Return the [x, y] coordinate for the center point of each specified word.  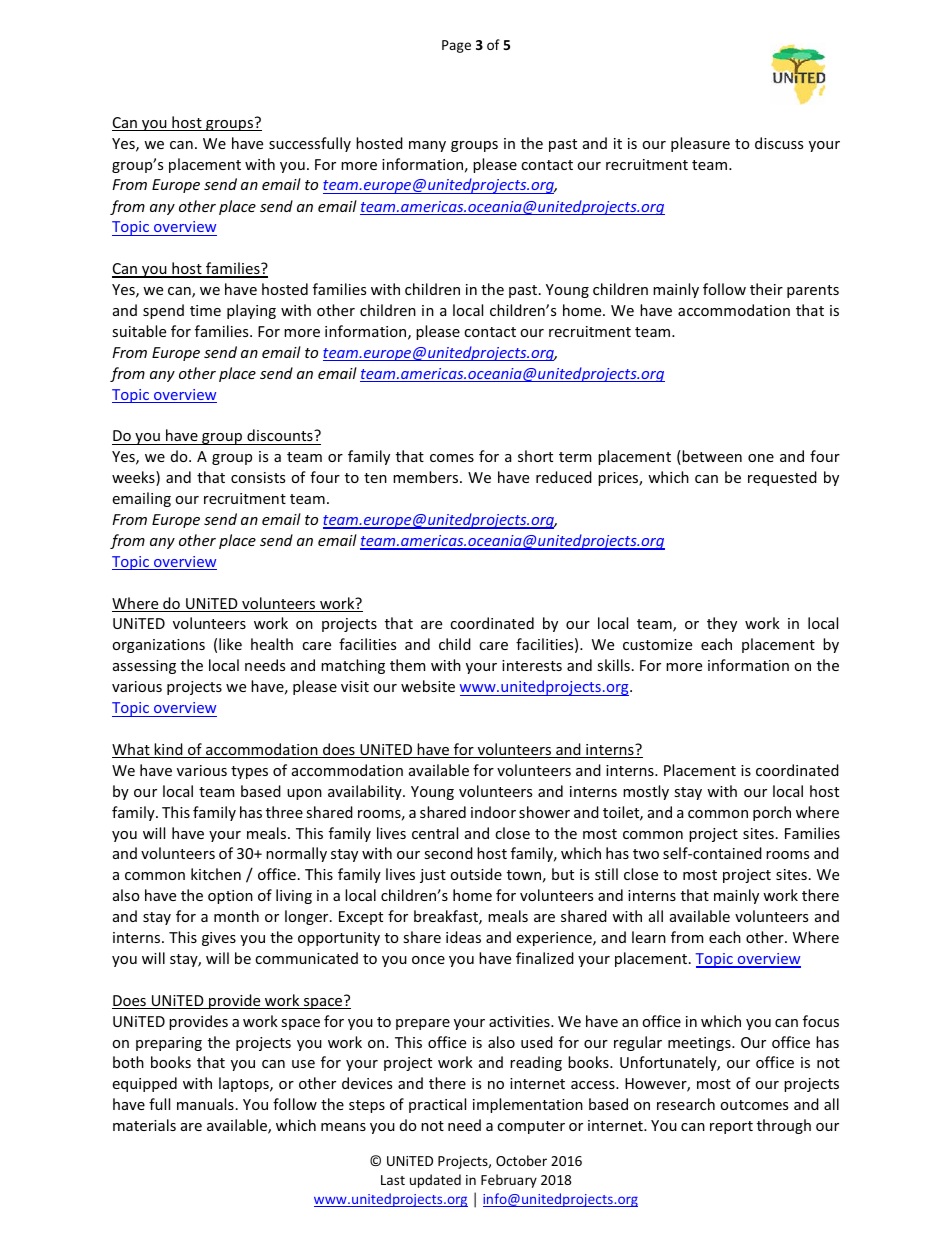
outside [476, 874]
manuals [205, 1104]
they [722, 624]
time [205, 310]
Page [456, 46]
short [535, 456]
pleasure [700, 144]
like [230, 644]
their [766, 289]
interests [532, 665]
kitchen [216, 874]
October [521, 1160]
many [427, 146]
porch [772, 813]
